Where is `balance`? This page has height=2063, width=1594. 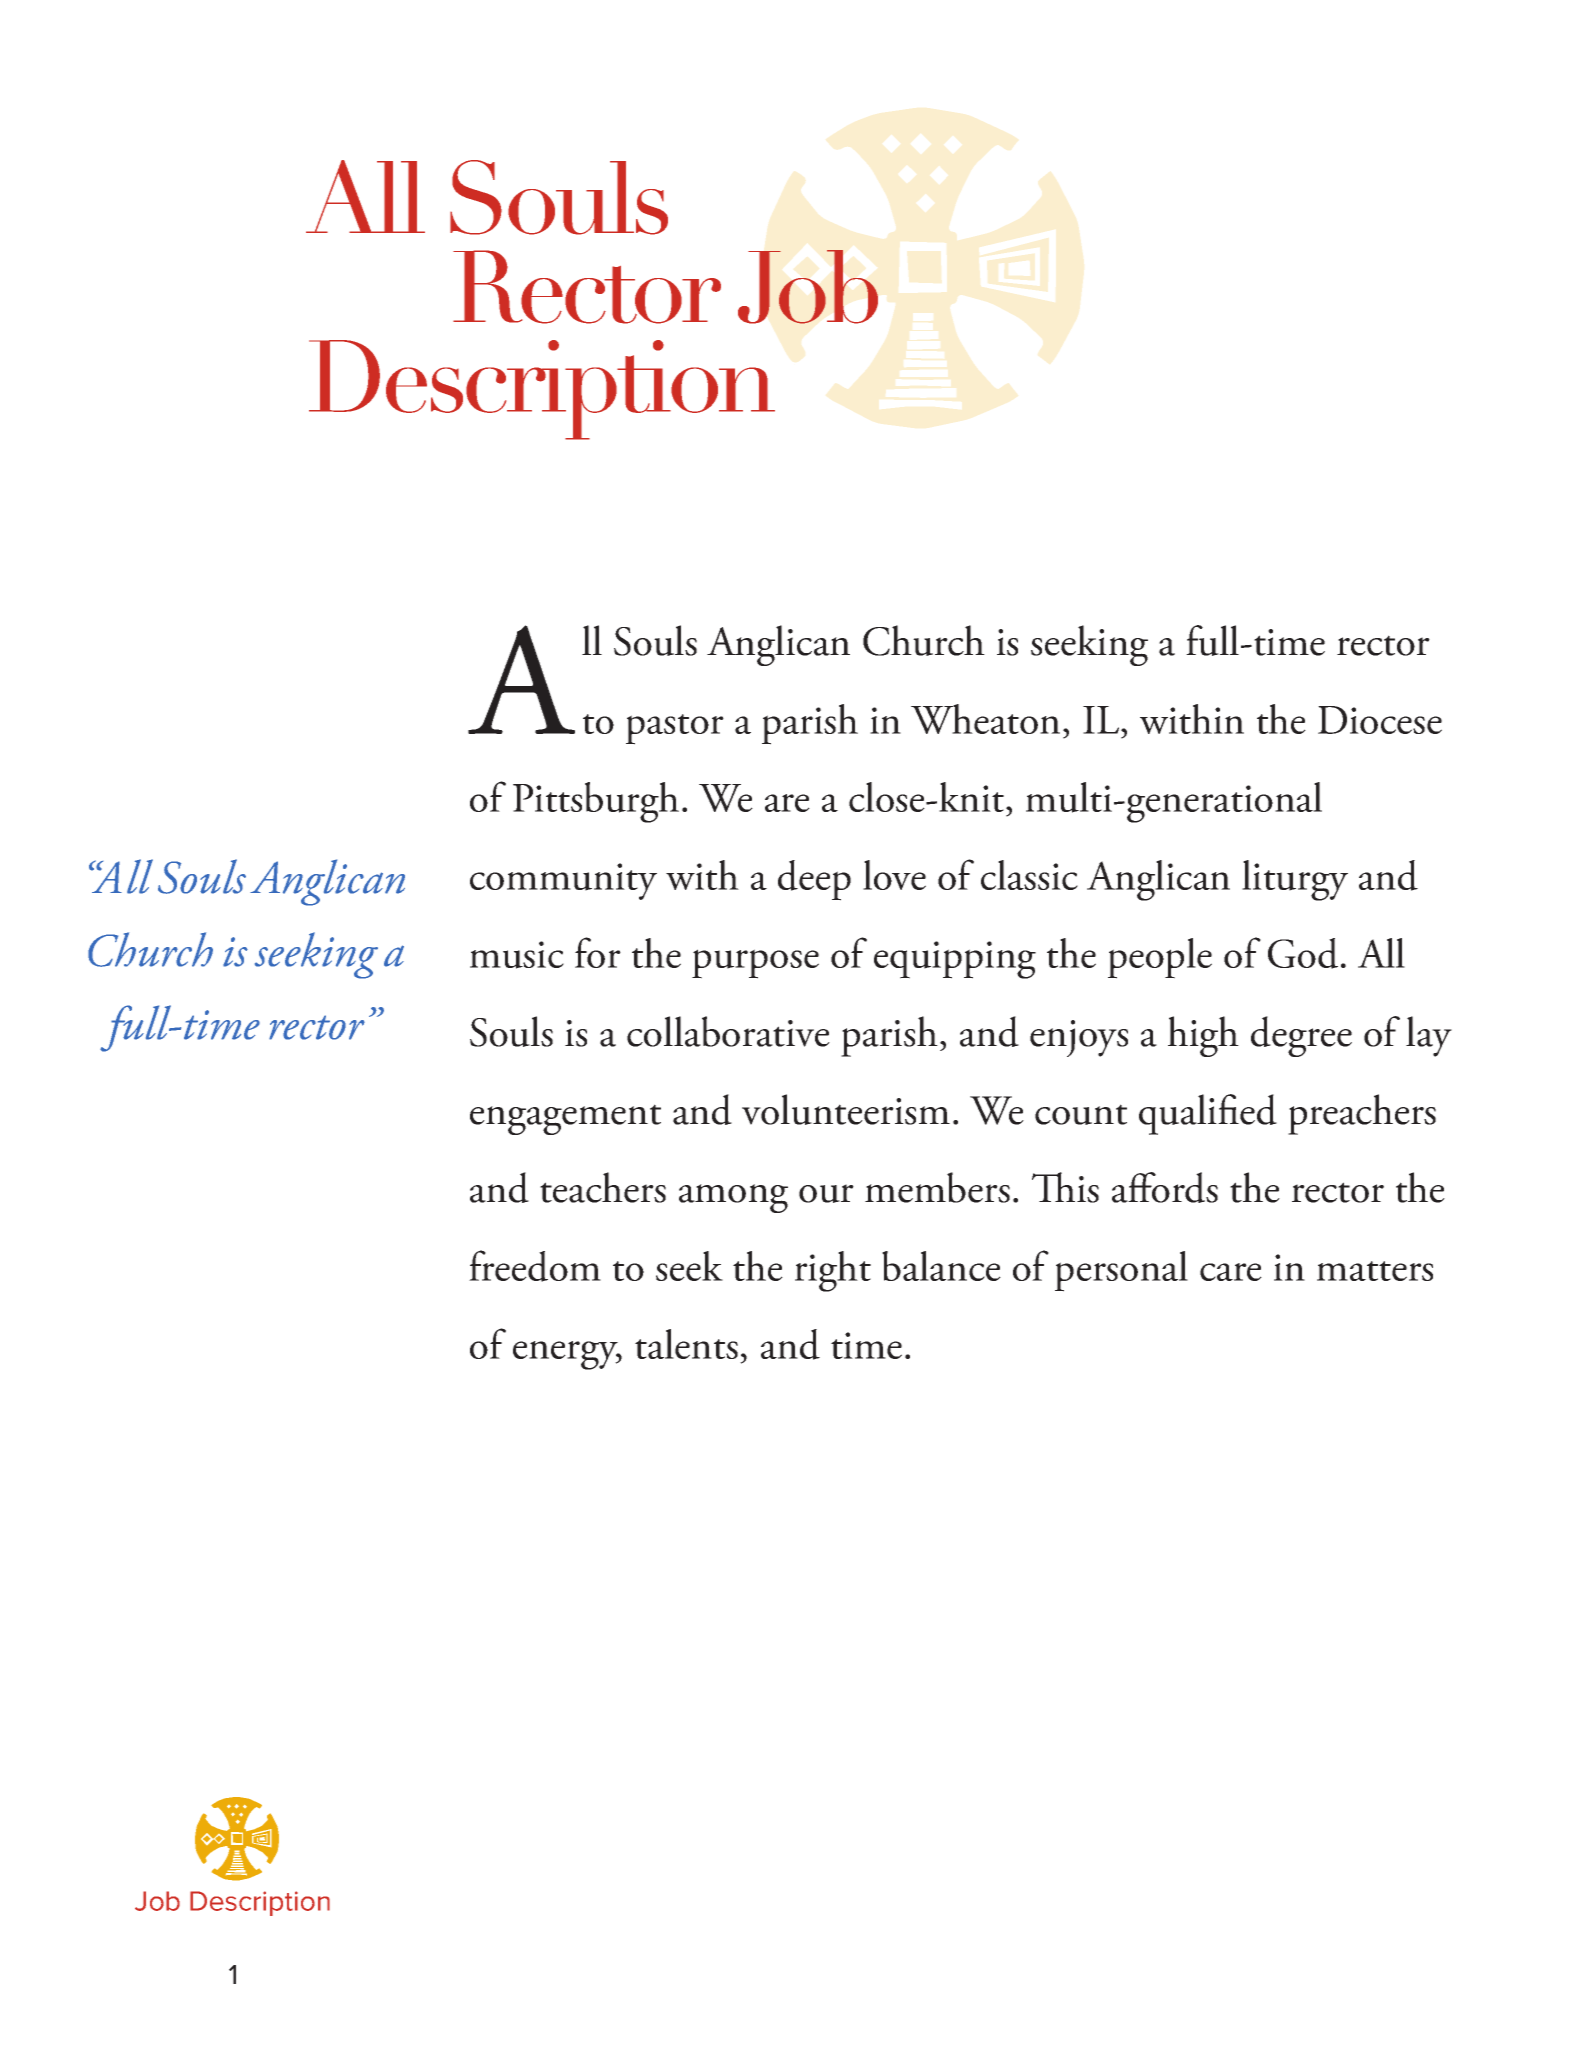
balance is located at coordinates (941, 1266).
